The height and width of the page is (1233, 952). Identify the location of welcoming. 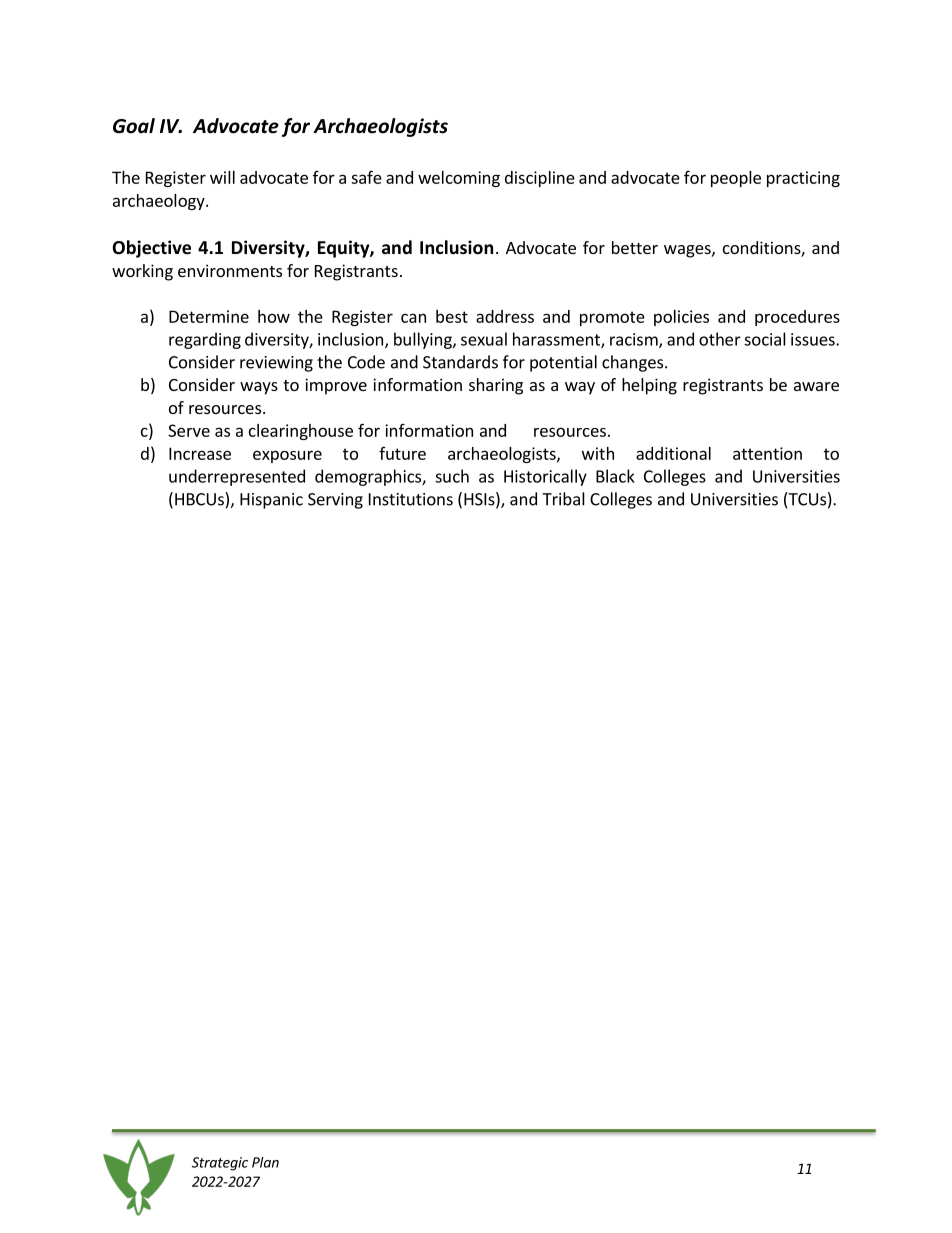
(459, 179).
